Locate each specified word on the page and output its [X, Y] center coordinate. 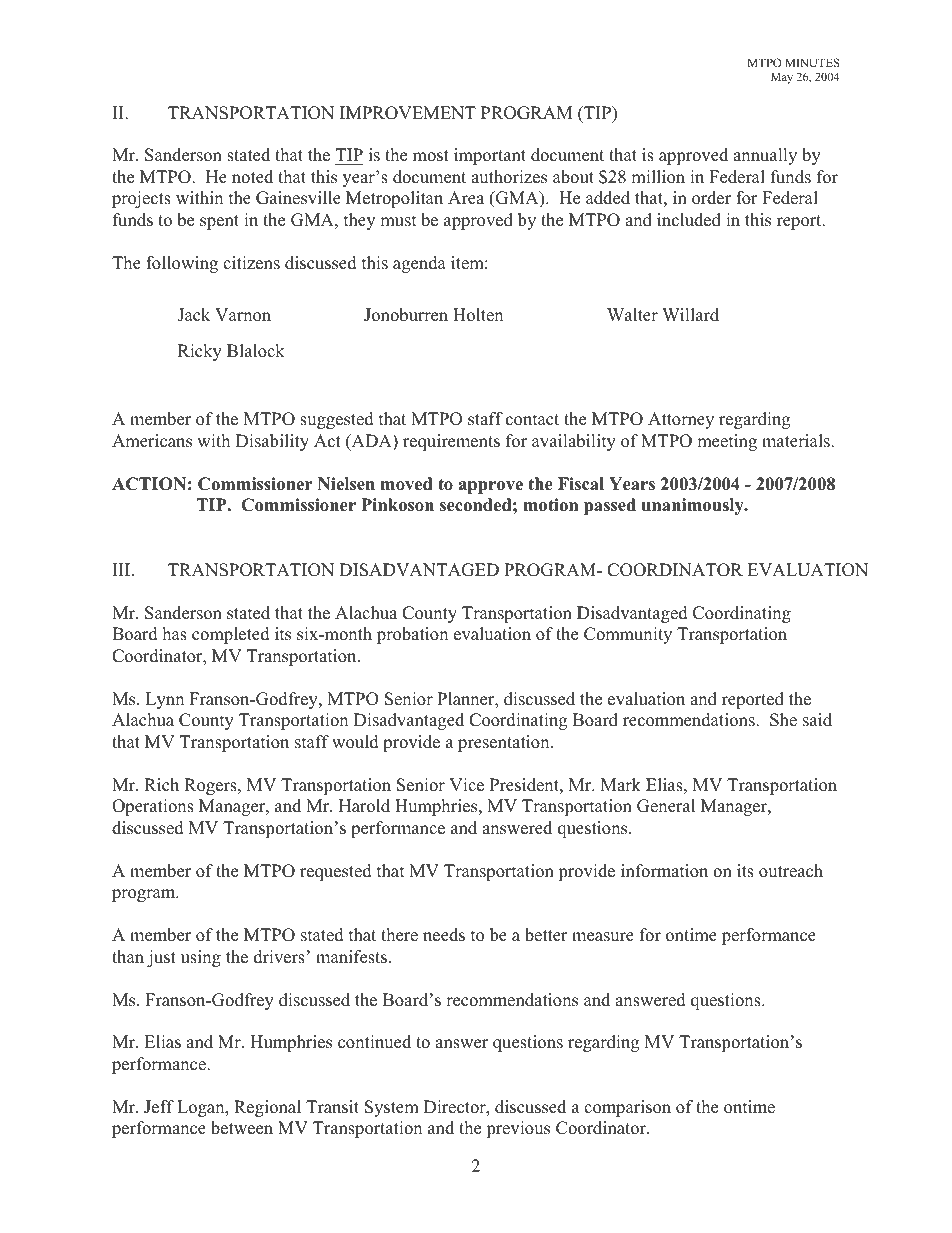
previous [518, 1129]
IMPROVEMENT [408, 113]
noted [252, 177]
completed [231, 635]
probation [412, 635]
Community [628, 635]
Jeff [159, 1107]
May [782, 78]
